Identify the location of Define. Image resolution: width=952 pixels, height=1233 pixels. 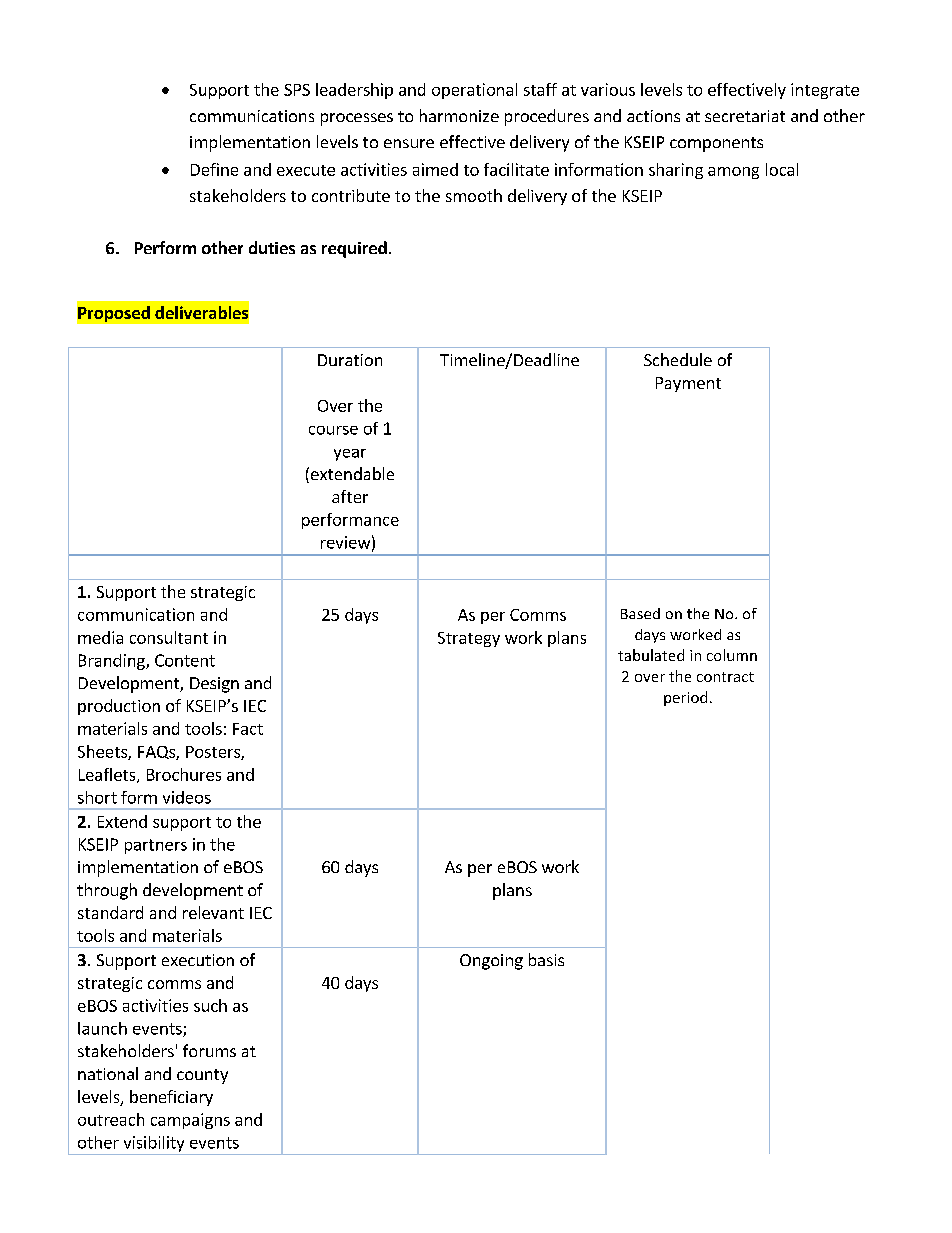
(214, 169).
